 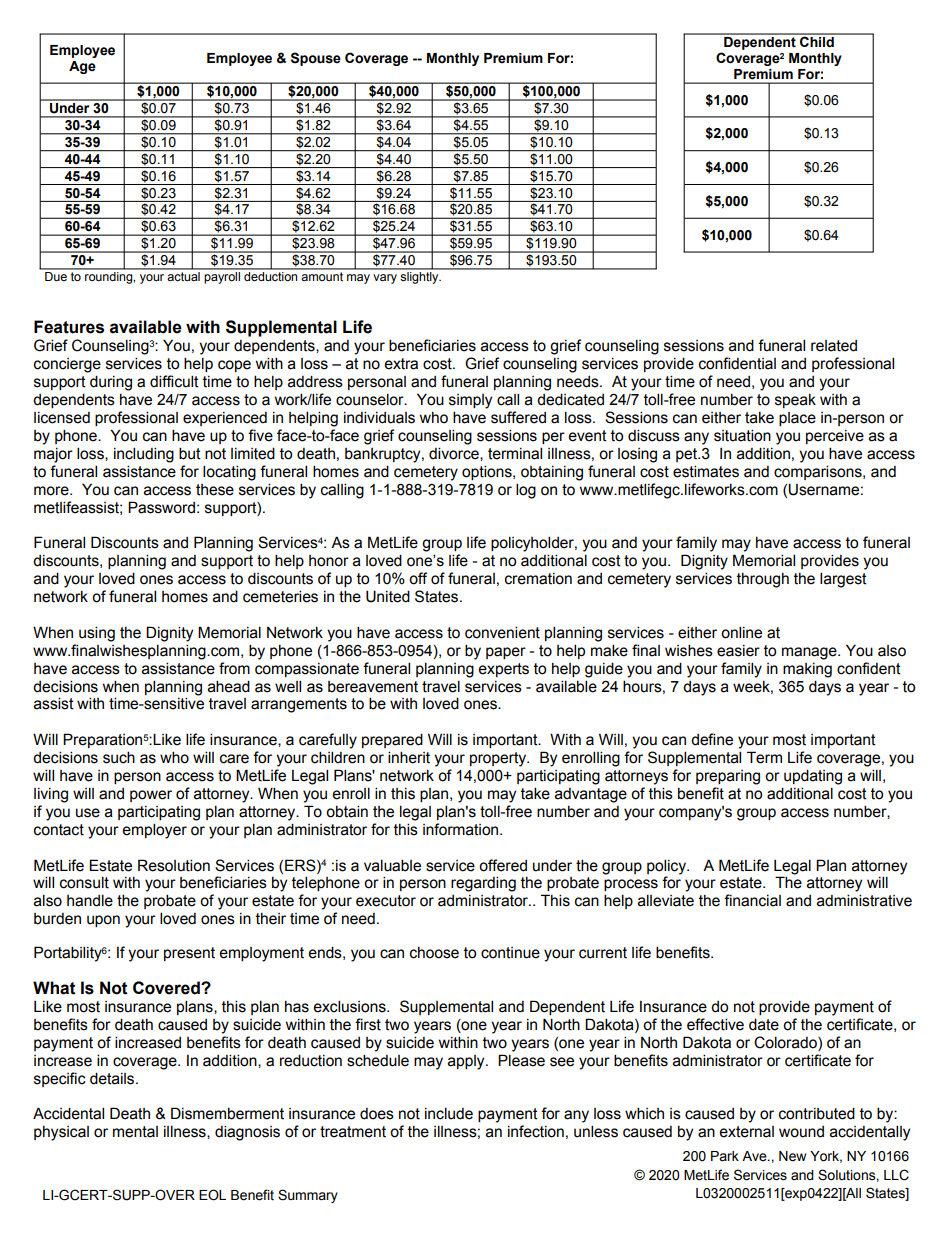 I want to click on related, so click(x=834, y=346).
